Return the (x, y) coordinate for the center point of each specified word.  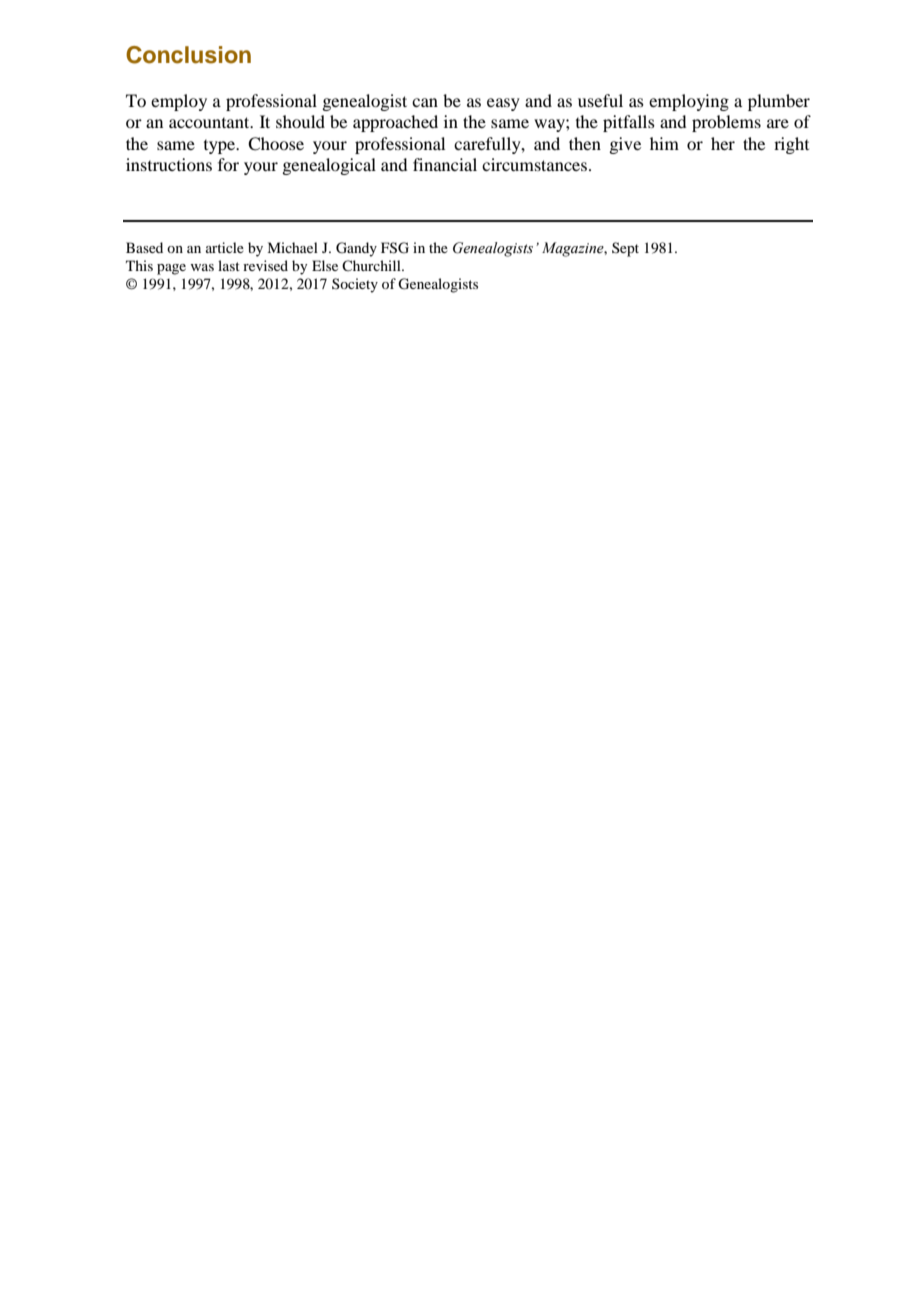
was (202, 267)
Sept (625, 249)
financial (445, 164)
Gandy (356, 249)
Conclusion (188, 55)
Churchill (372, 265)
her (723, 143)
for (228, 164)
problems (726, 123)
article (225, 247)
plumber (779, 102)
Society (355, 285)
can (425, 102)
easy (503, 104)
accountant (210, 122)
